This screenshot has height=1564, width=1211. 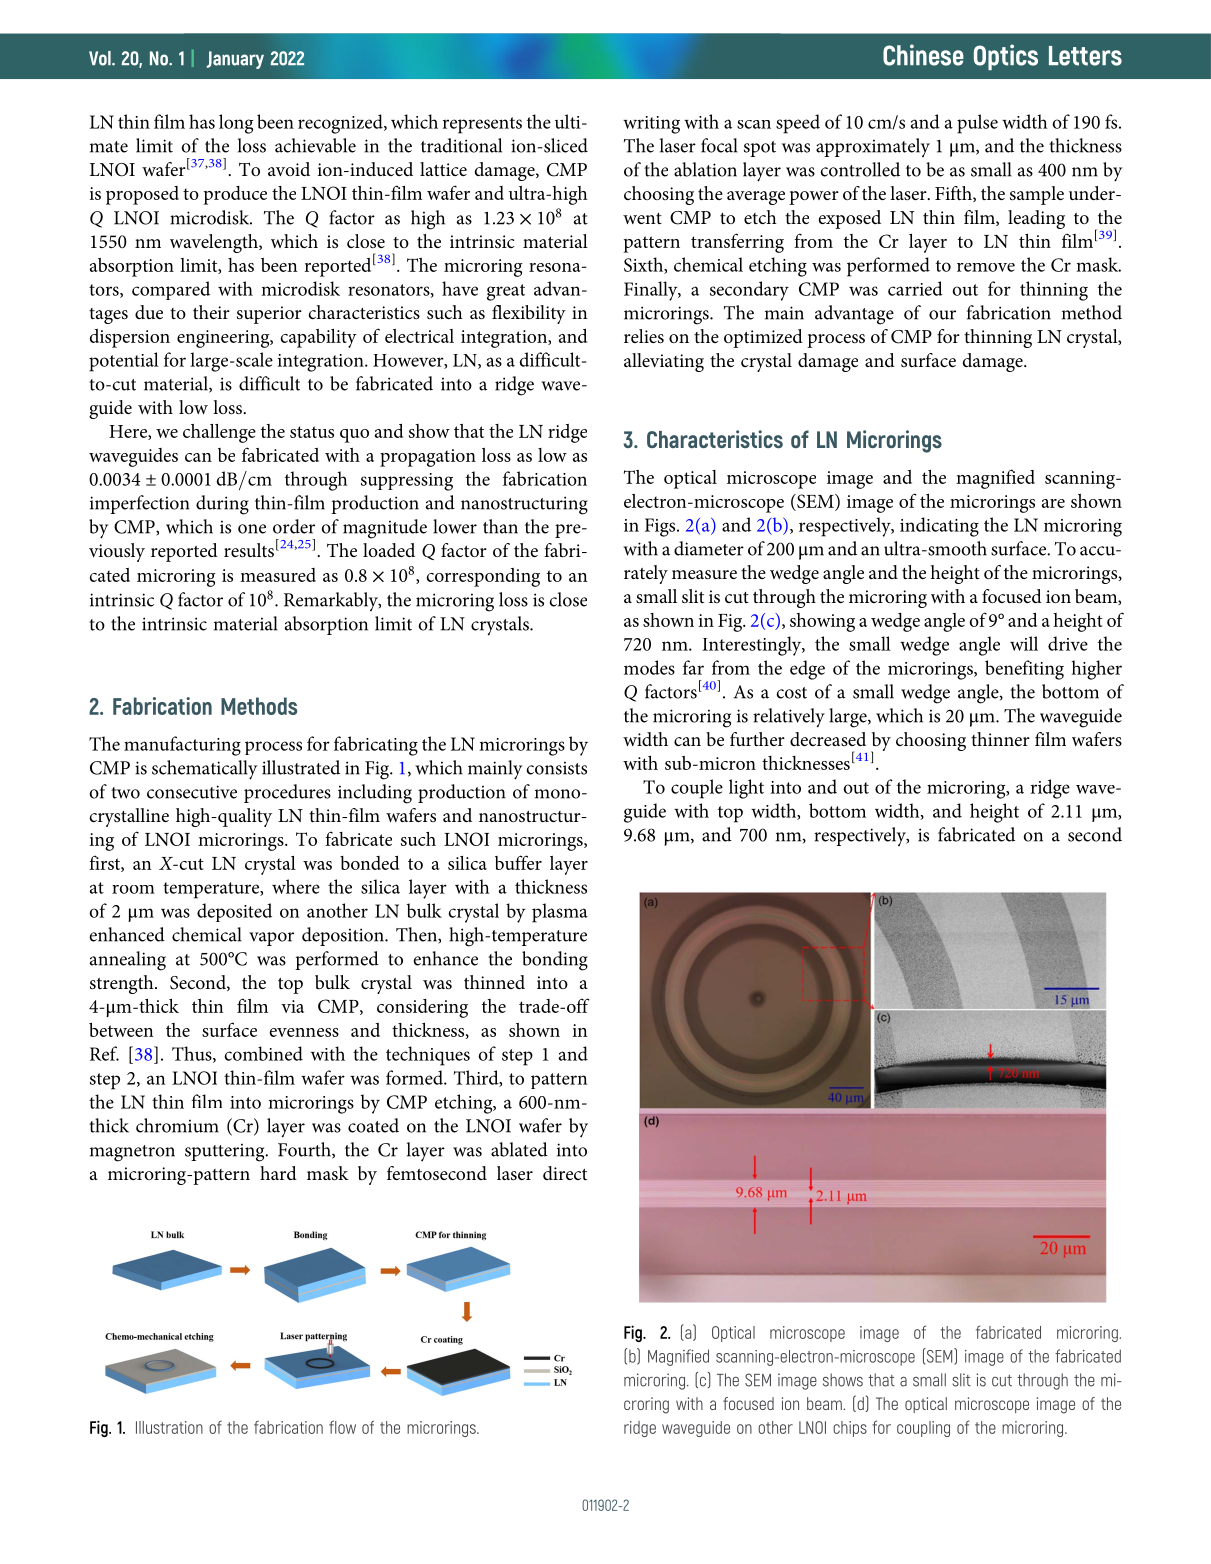 I want to click on long, so click(x=236, y=124).
